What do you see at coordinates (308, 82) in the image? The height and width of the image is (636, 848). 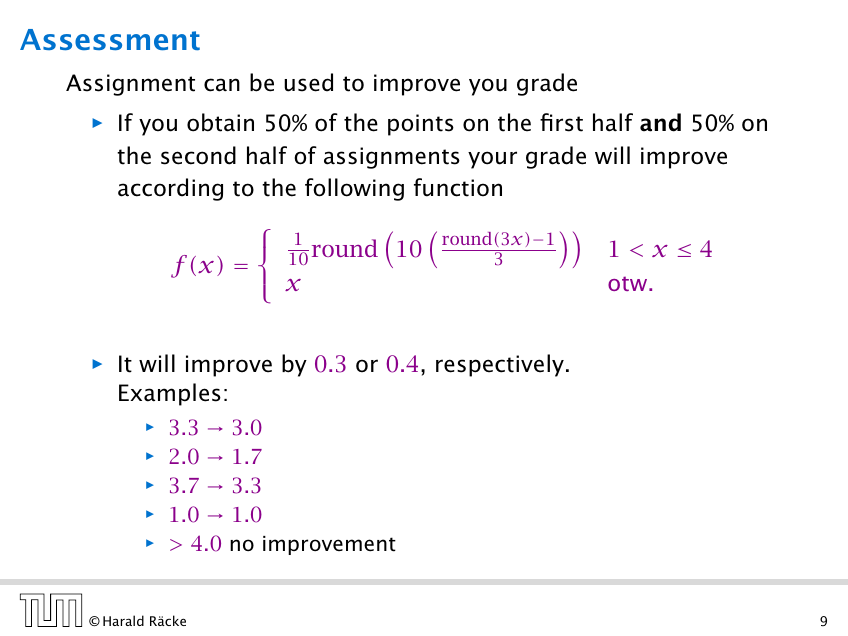 I see `used` at bounding box center [308, 82].
